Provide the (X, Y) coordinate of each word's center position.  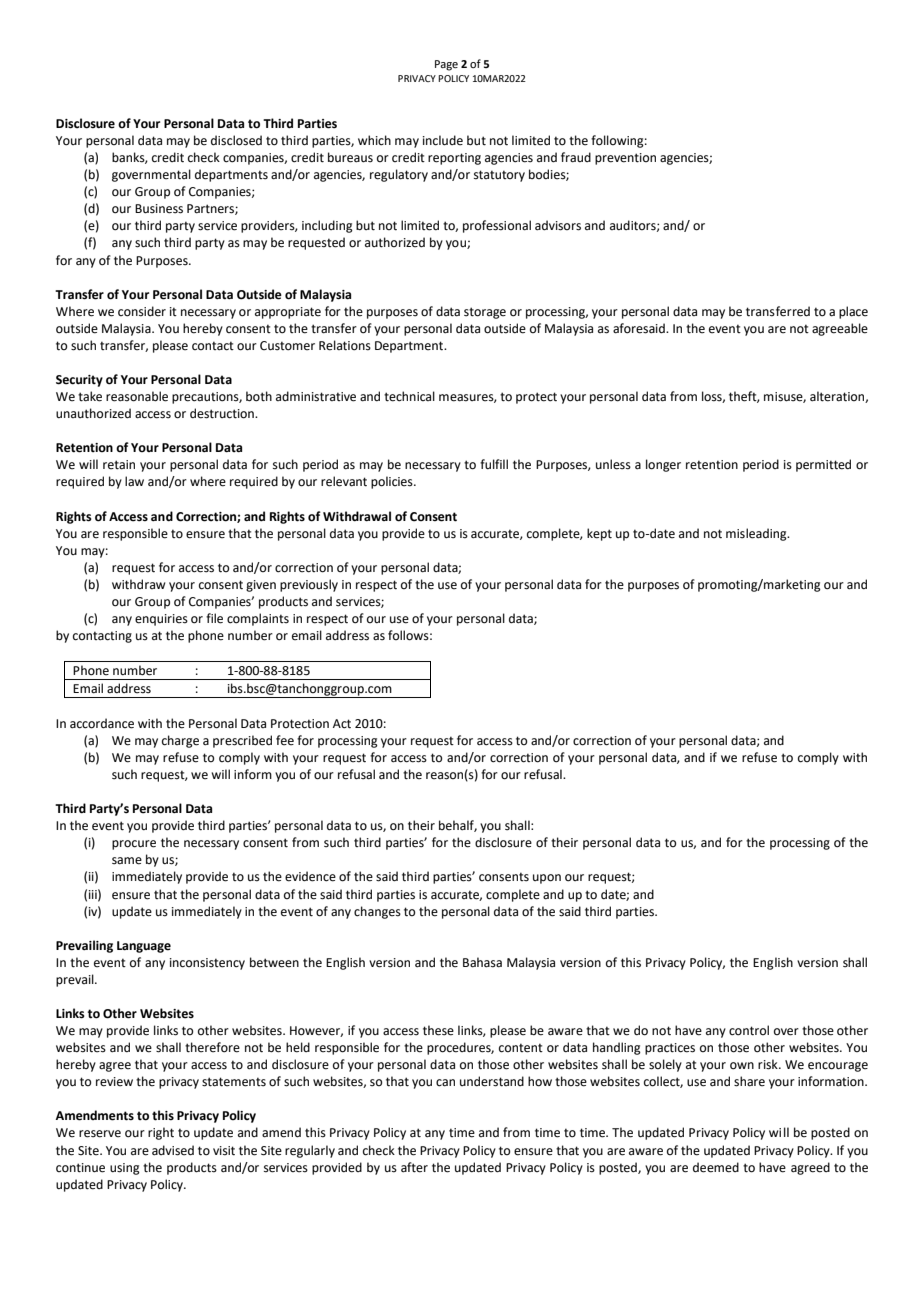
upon (547, 879)
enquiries (161, 620)
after (414, 1167)
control (749, 1030)
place (853, 312)
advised (173, 1150)
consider (142, 311)
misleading (757, 534)
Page (446, 65)
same (127, 861)
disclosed (236, 140)
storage (485, 313)
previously (309, 585)
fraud (576, 157)
